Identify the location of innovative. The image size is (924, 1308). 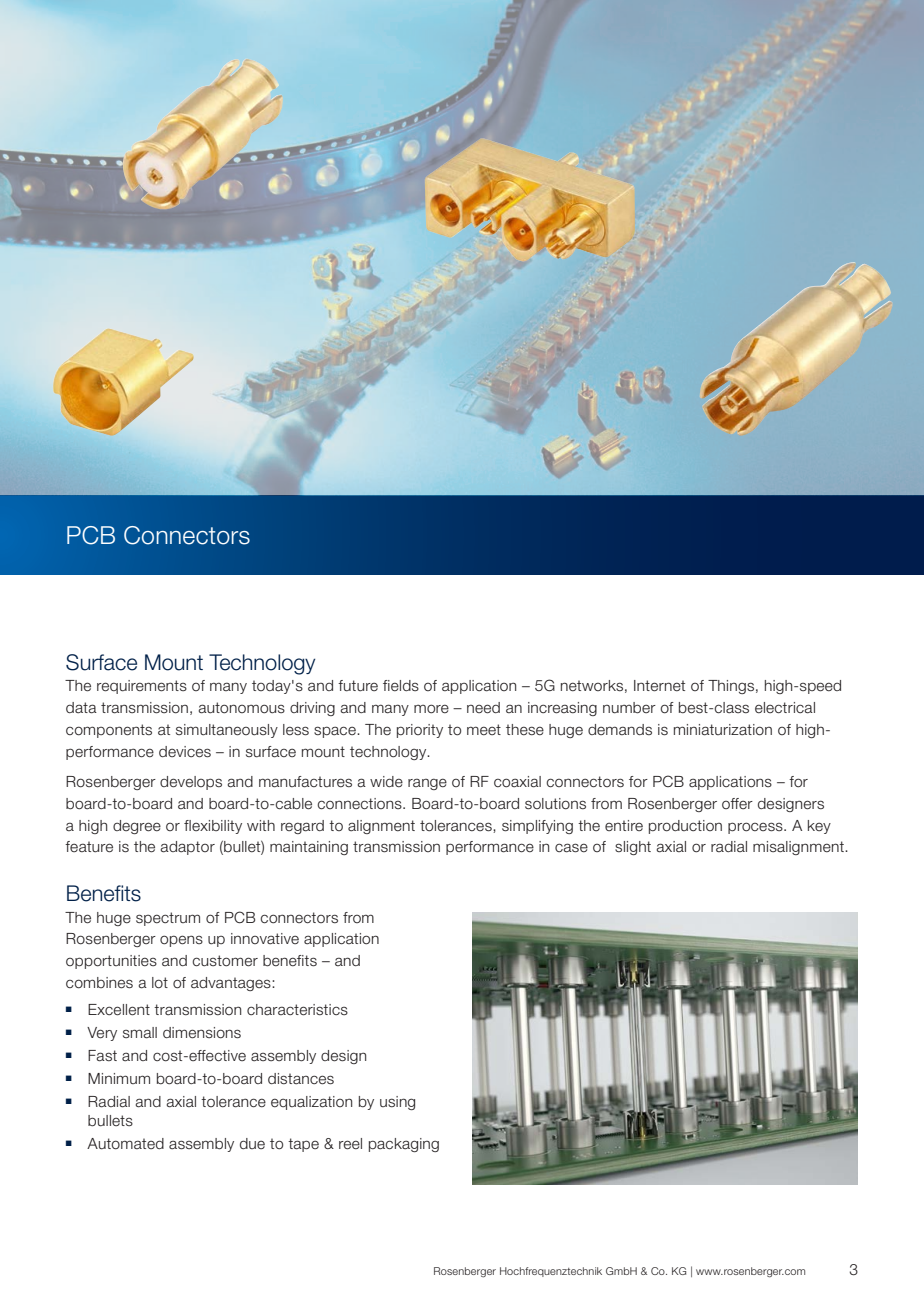
(265, 939).
